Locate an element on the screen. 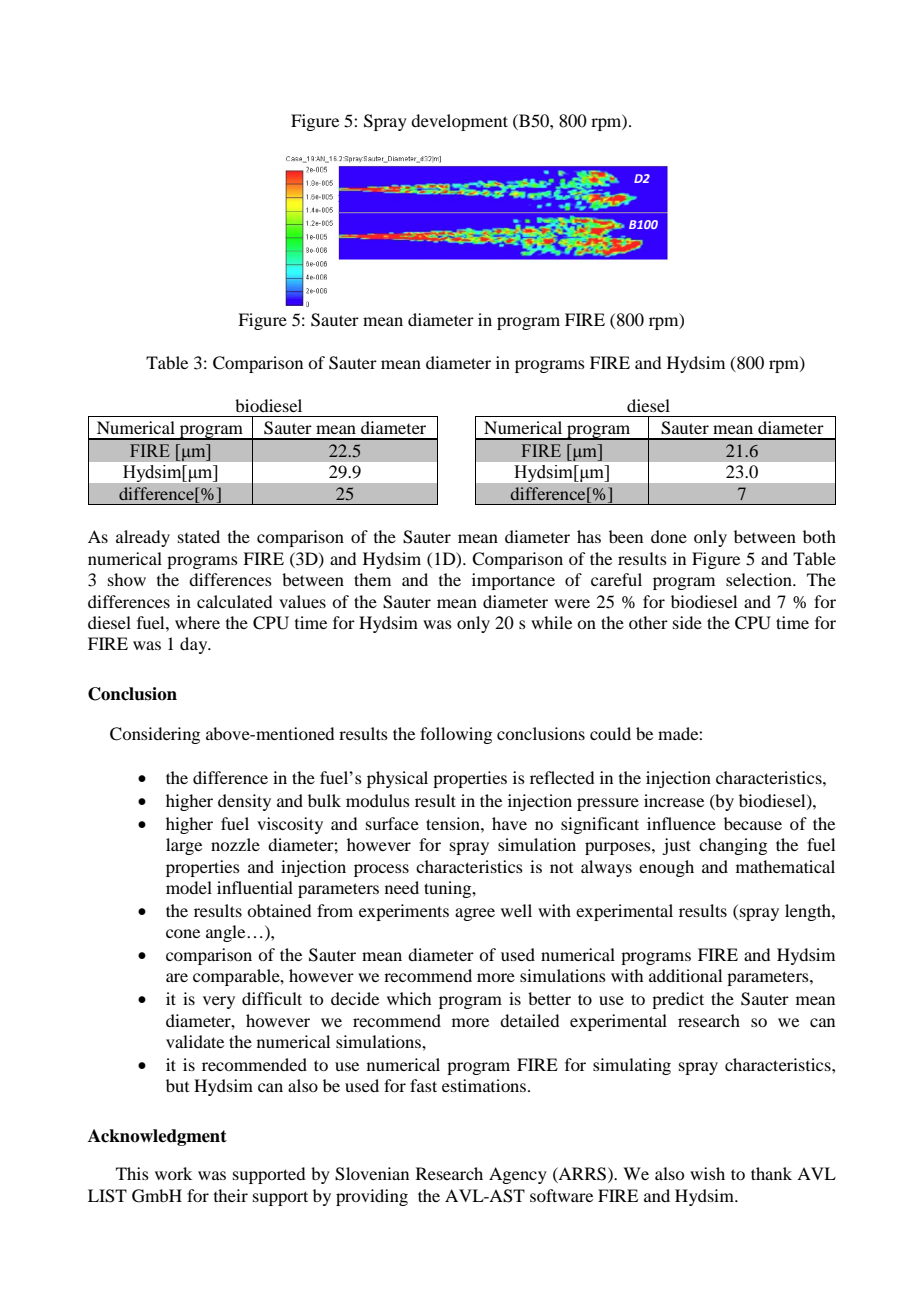 Image resolution: width=924 pixels, height=1308 pixels. done is located at coordinates (669, 536).
